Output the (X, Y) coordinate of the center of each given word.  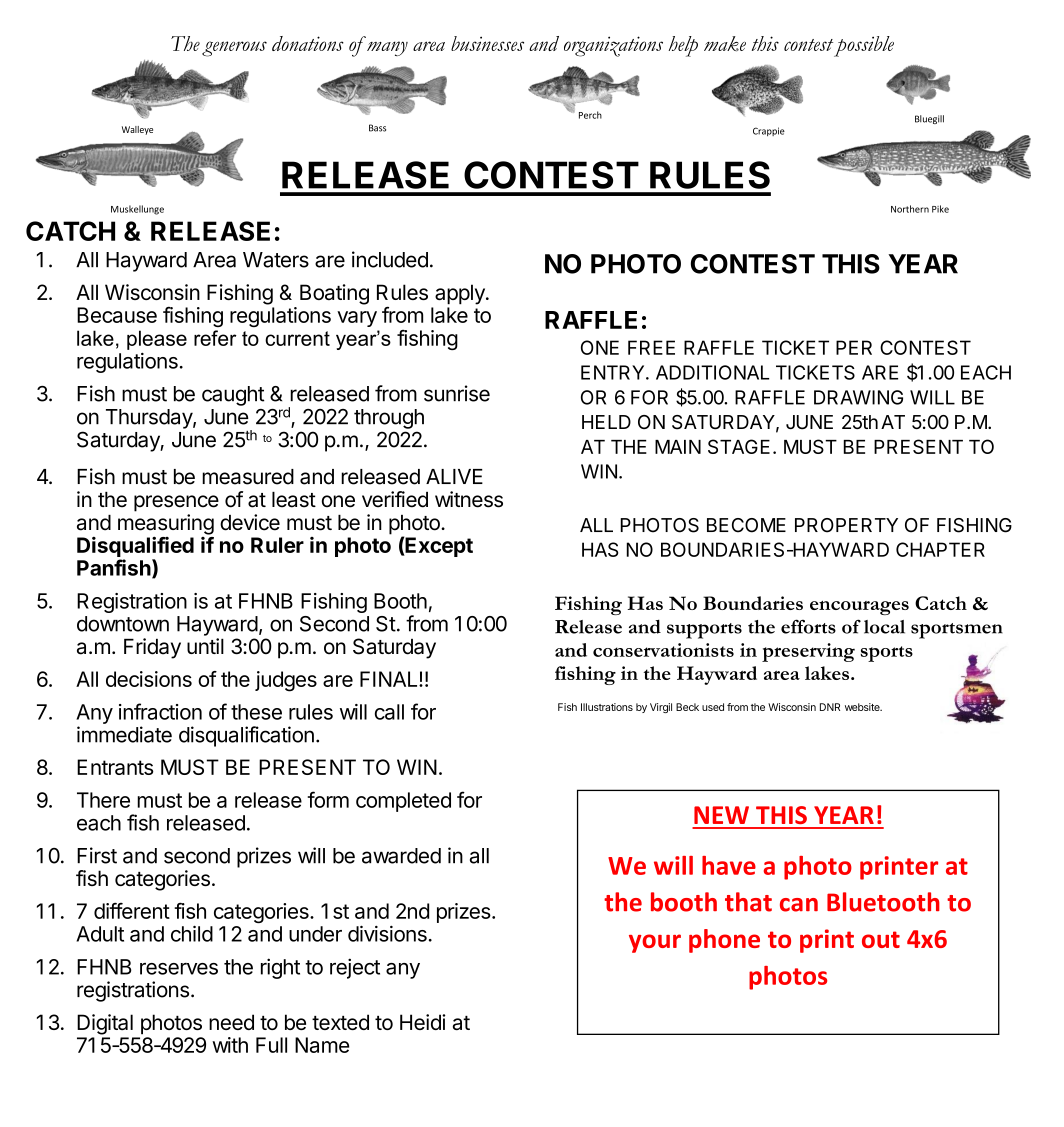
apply (461, 294)
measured (248, 477)
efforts (808, 626)
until (205, 646)
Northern (910, 209)
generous (234, 49)
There (103, 800)
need (231, 1022)
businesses (487, 43)
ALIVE (454, 476)
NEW (721, 815)
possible (864, 46)
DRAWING (858, 397)
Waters (276, 260)
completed (403, 802)
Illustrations (607, 707)
